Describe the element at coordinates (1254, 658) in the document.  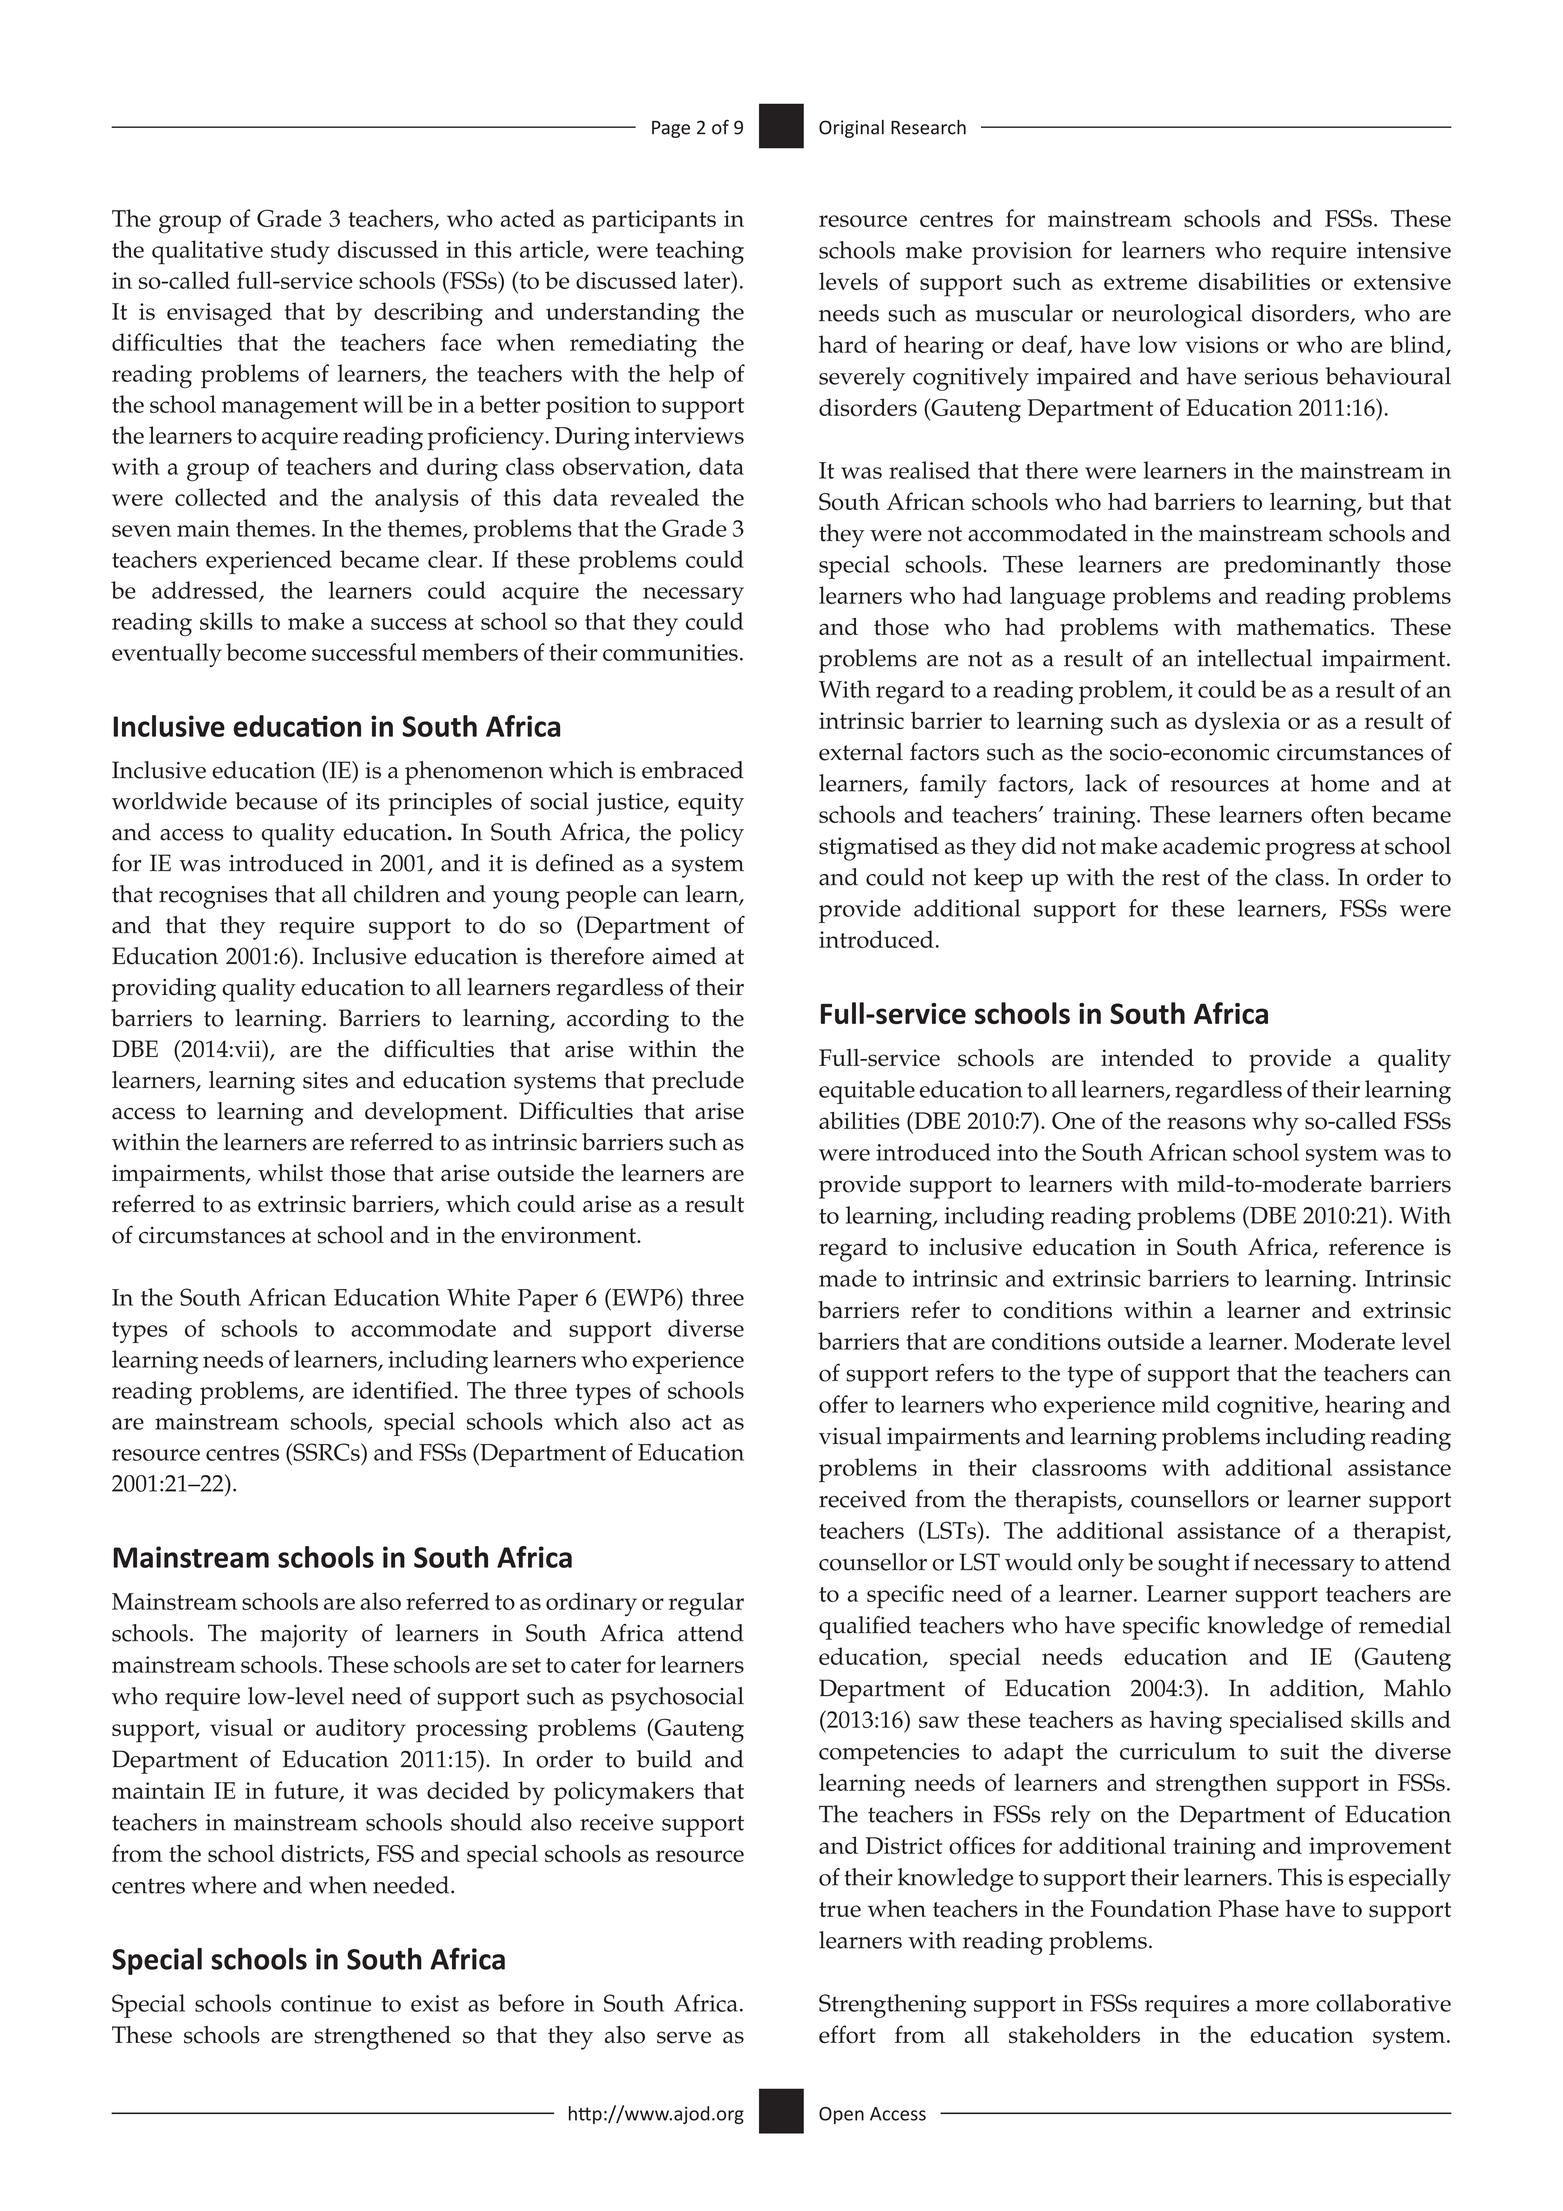
I see `intellectual` at that location.
